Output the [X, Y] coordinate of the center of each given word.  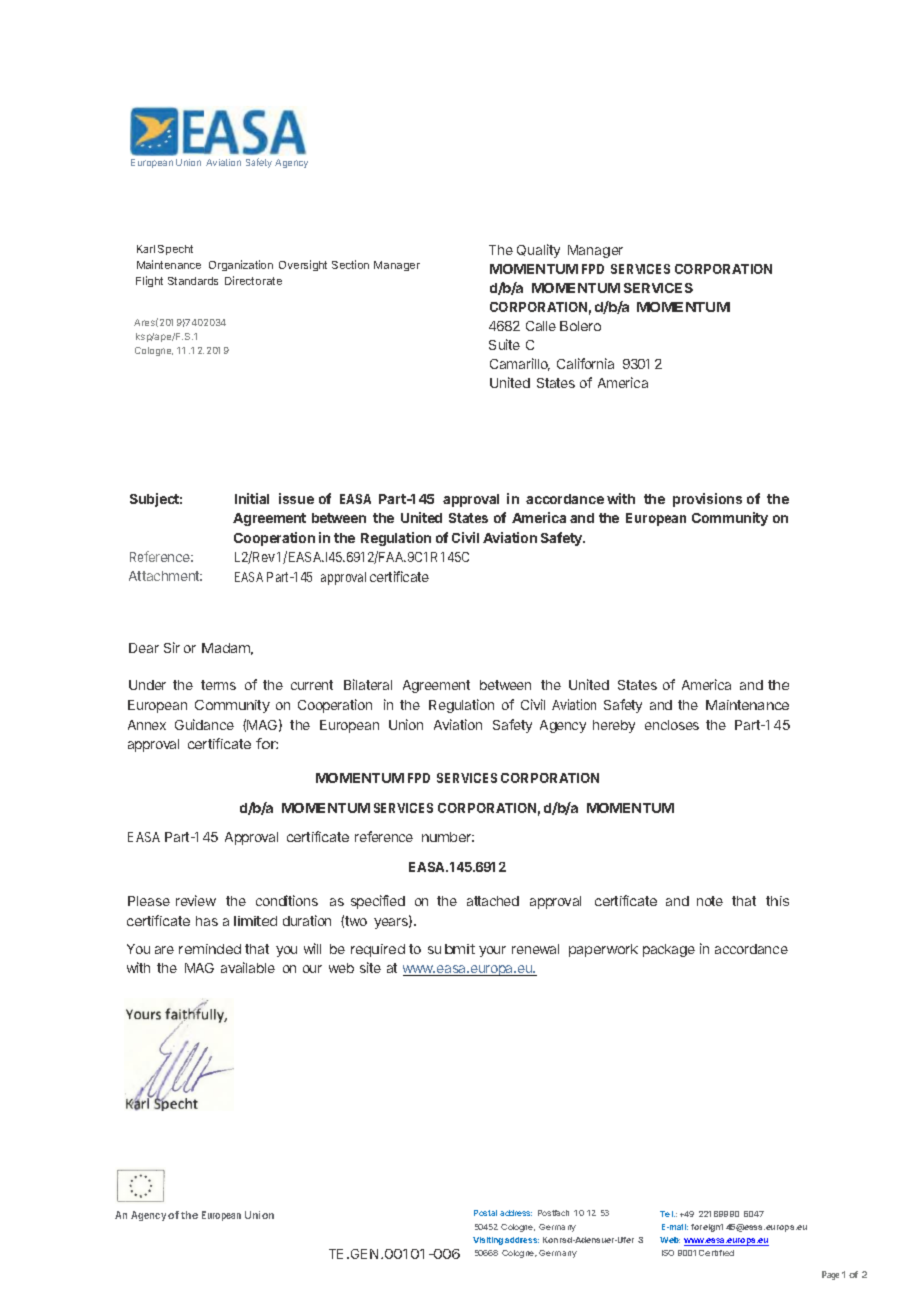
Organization [241, 265]
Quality [538, 251]
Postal [485, 1213]
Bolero [580, 326]
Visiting [488, 1241]
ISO [668, 1253]
